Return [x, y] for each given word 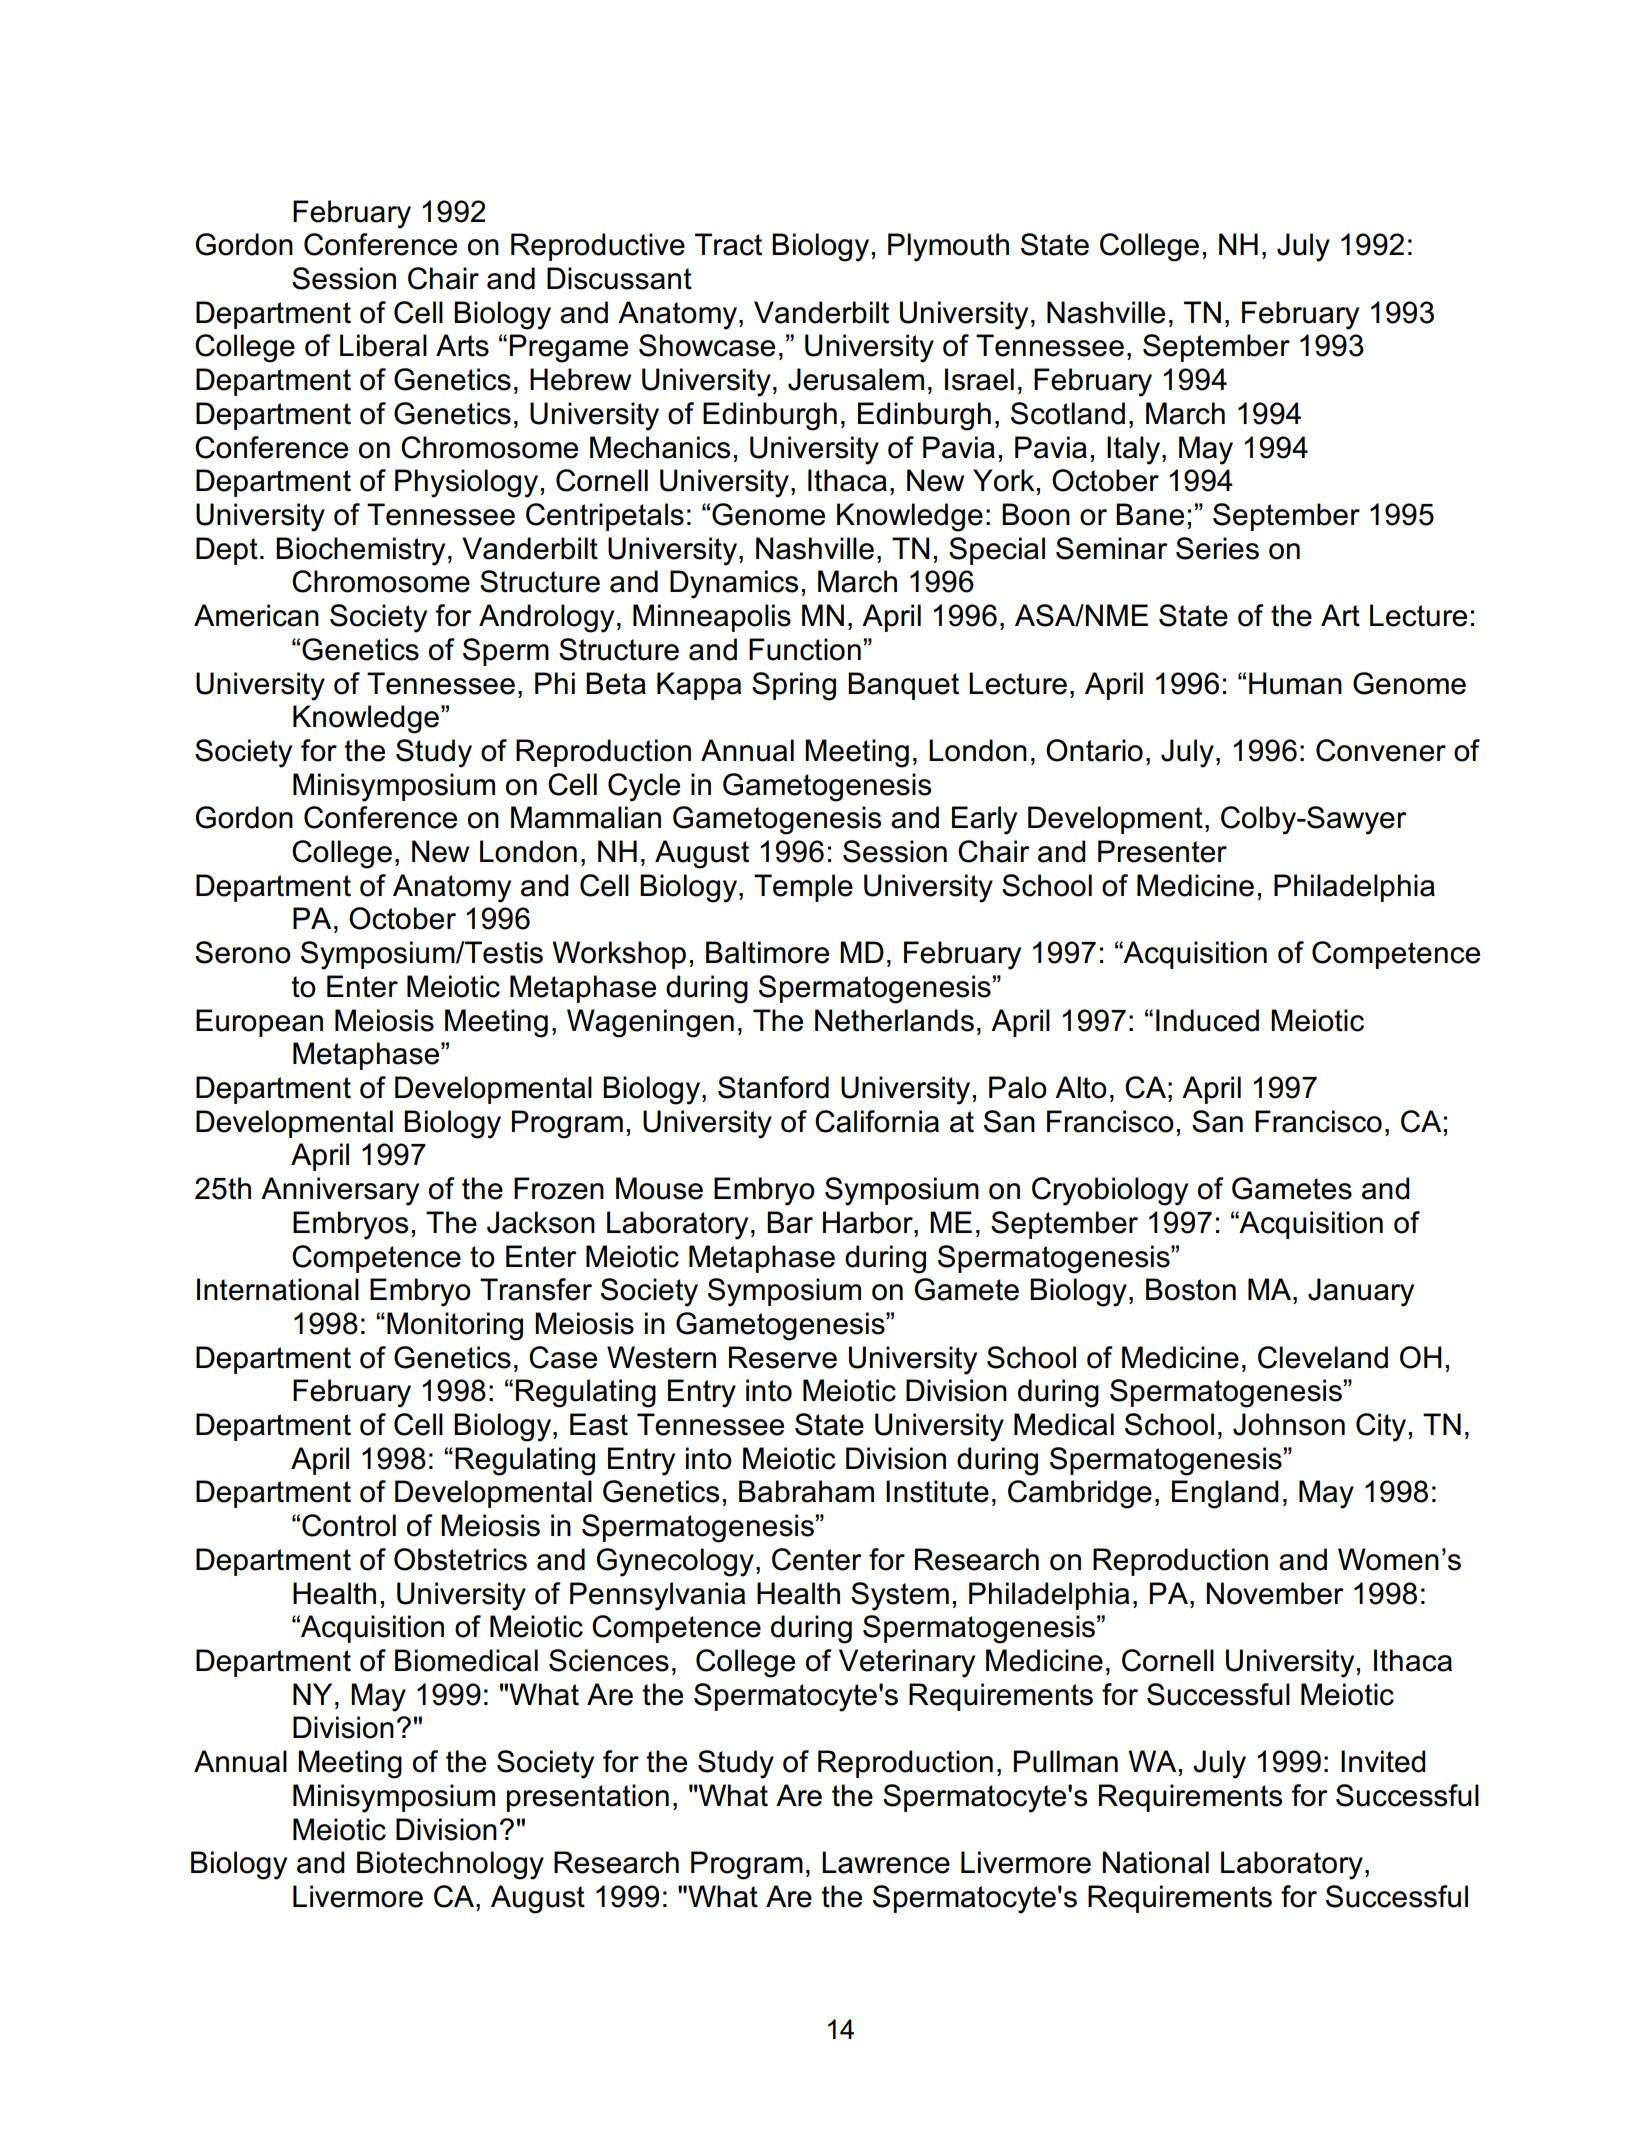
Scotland [1068, 413]
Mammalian [586, 817]
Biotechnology [450, 1865]
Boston [1191, 1289]
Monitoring [455, 1326]
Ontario [1094, 750]
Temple [803, 888]
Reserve [783, 1357]
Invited [1383, 1761]
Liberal [383, 345]
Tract [728, 244]
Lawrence [886, 1862]
